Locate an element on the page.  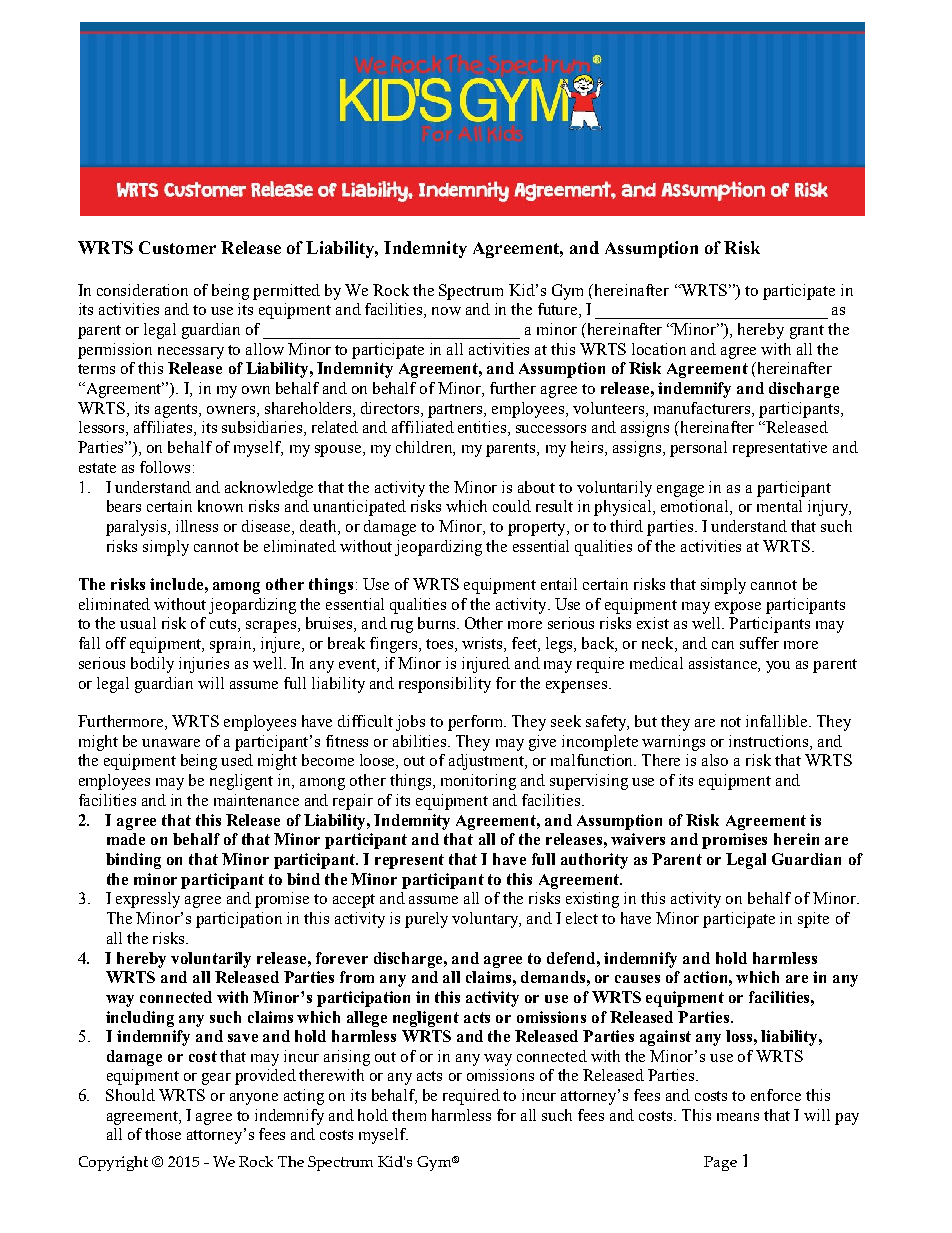
grant is located at coordinates (807, 332).
